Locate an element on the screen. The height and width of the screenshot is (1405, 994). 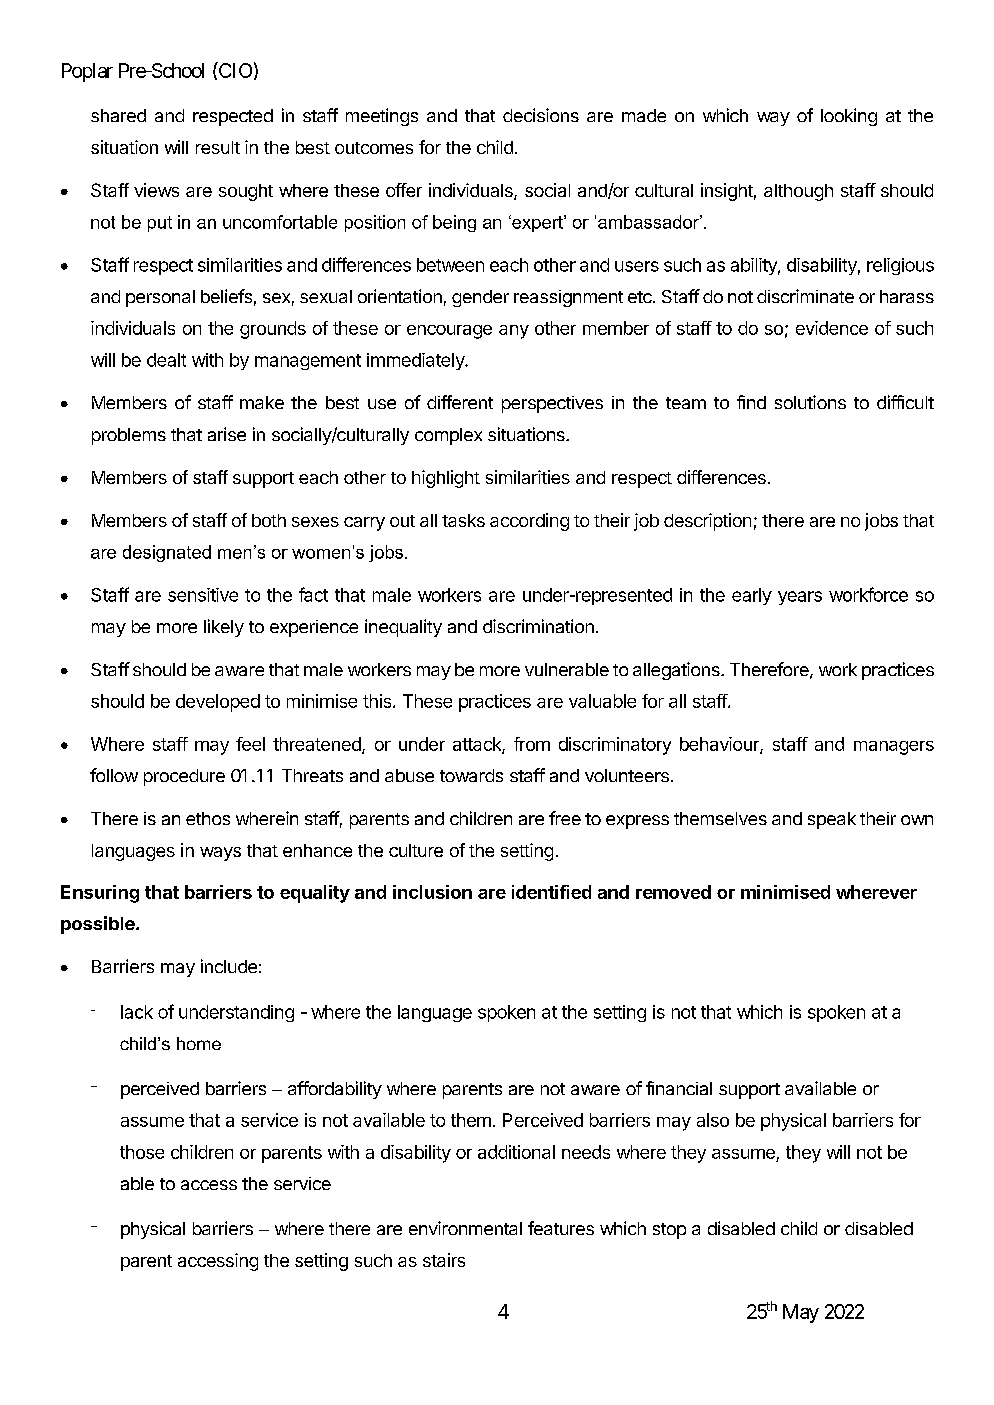
those is located at coordinates (142, 1152).
